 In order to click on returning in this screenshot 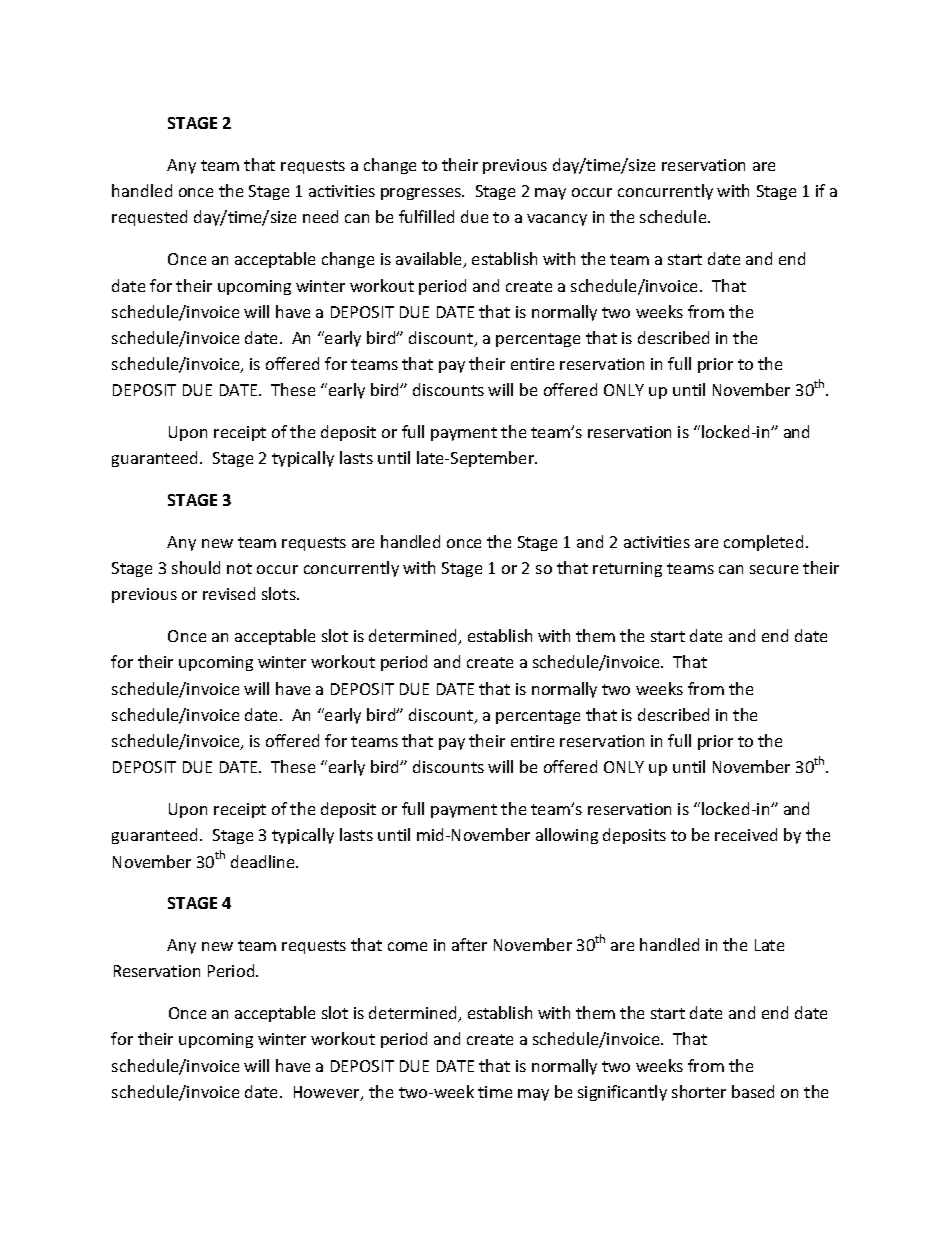, I will do `click(627, 569)`.
